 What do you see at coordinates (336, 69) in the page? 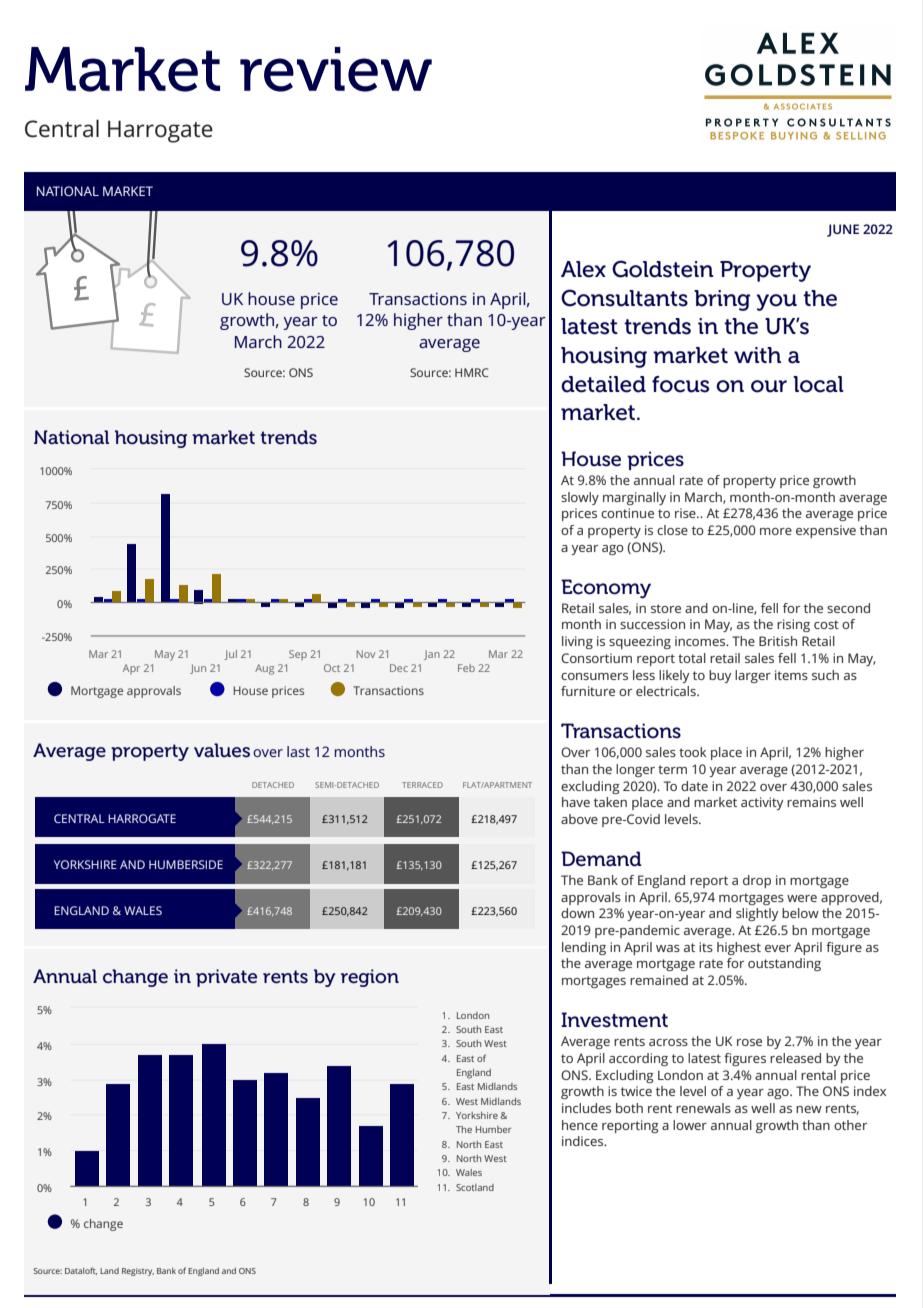
I see `review` at bounding box center [336, 69].
